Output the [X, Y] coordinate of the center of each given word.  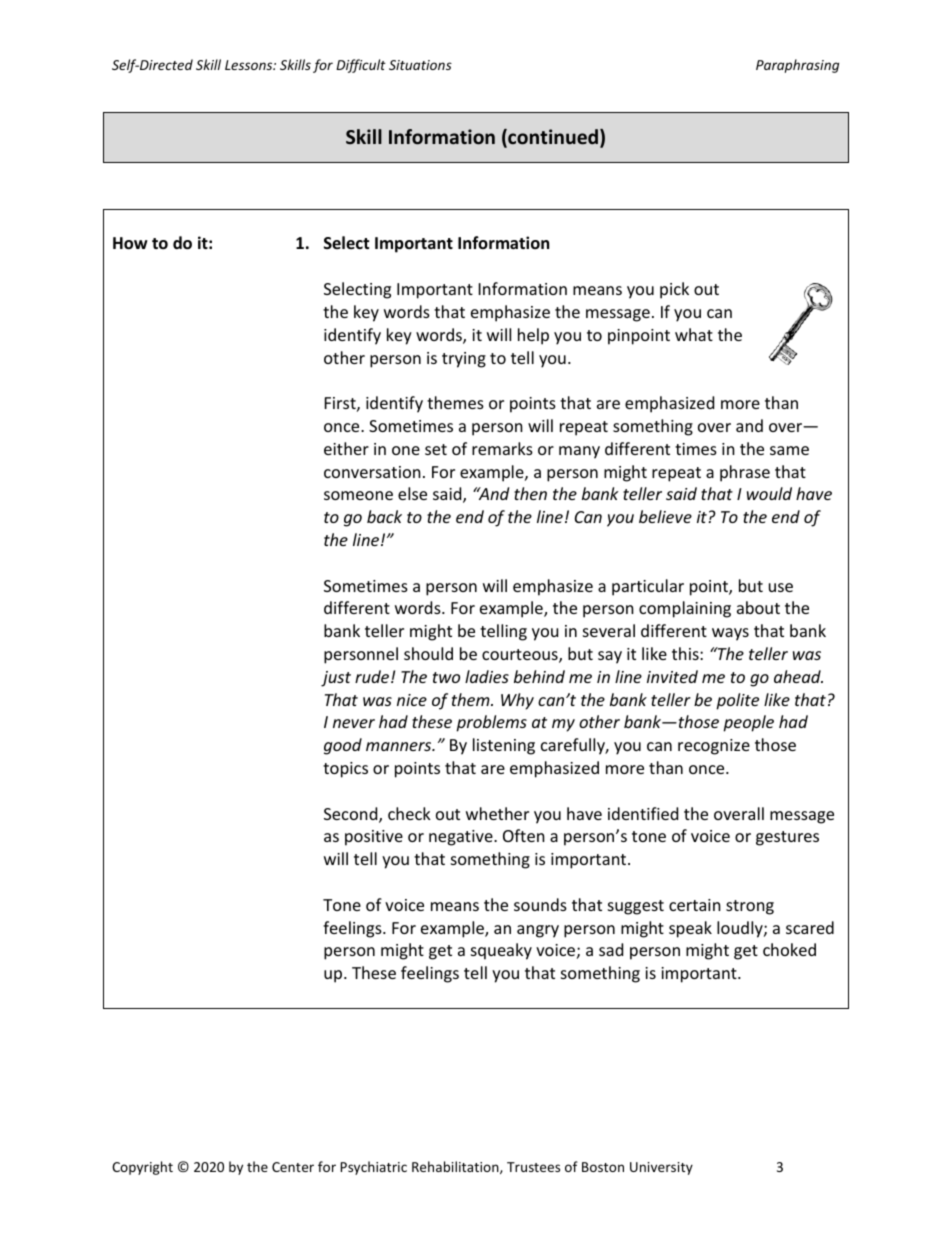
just [336, 679]
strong [750, 907]
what [694, 334]
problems [491, 723]
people [748, 723]
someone [358, 495]
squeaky [501, 951]
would [769, 493]
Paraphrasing [797, 66]
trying [464, 360]
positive [374, 838]
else [412, 493]
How [130, 243]
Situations [420, 65]
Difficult [361, 66]
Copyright [142, 1168]
